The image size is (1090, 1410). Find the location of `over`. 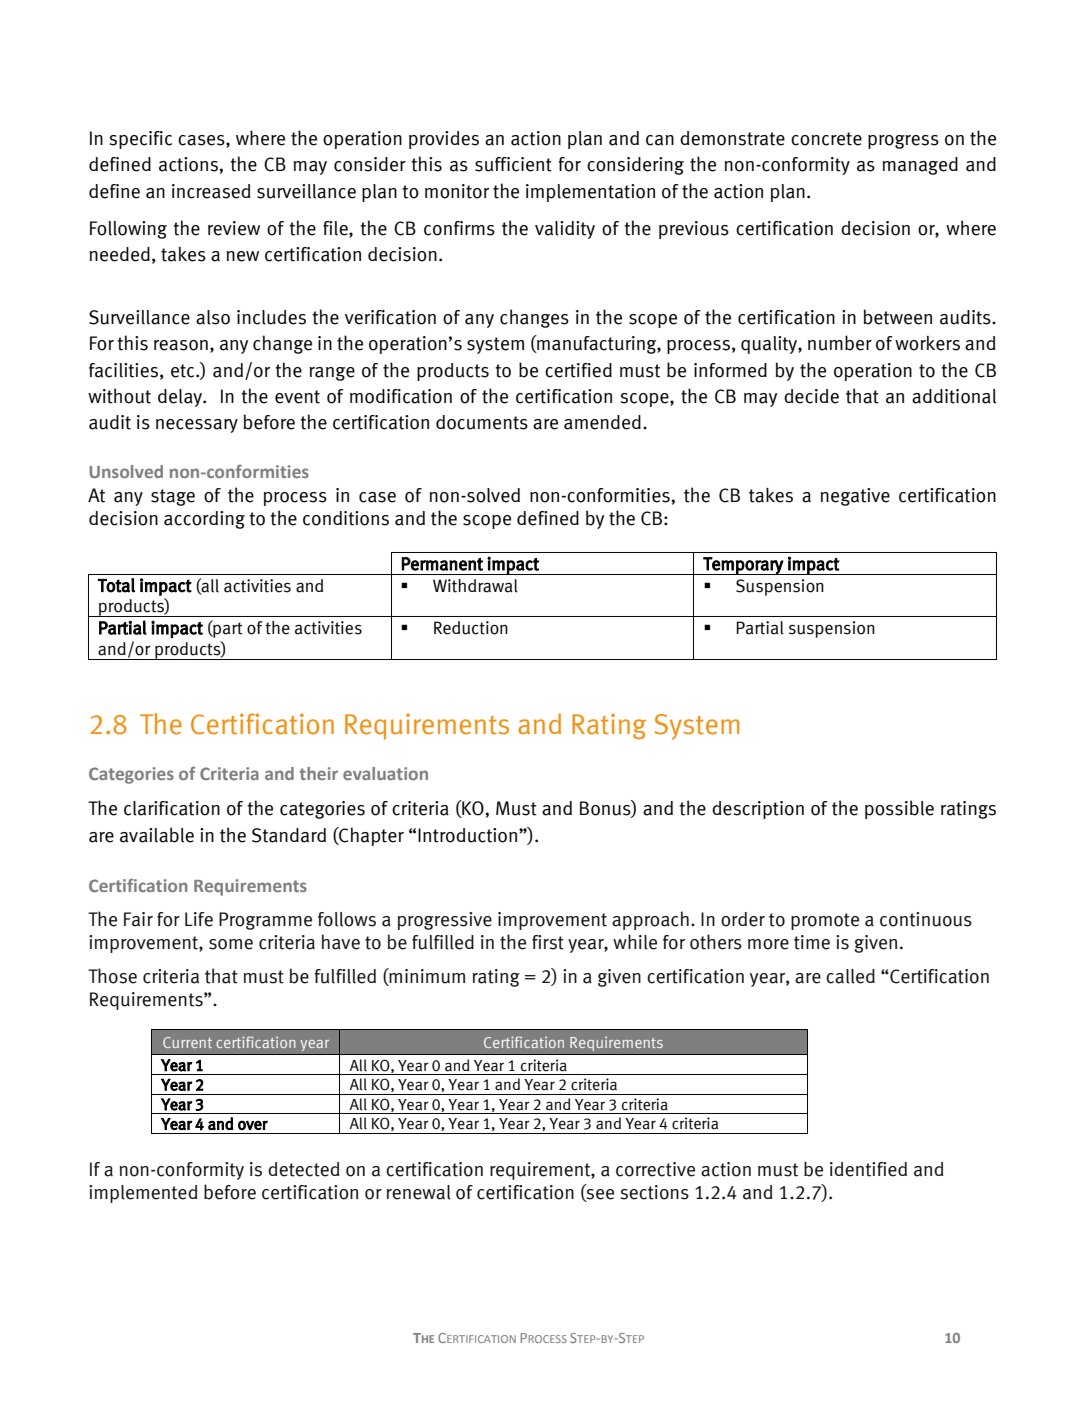

over is located at coordinates (253, 1125).
